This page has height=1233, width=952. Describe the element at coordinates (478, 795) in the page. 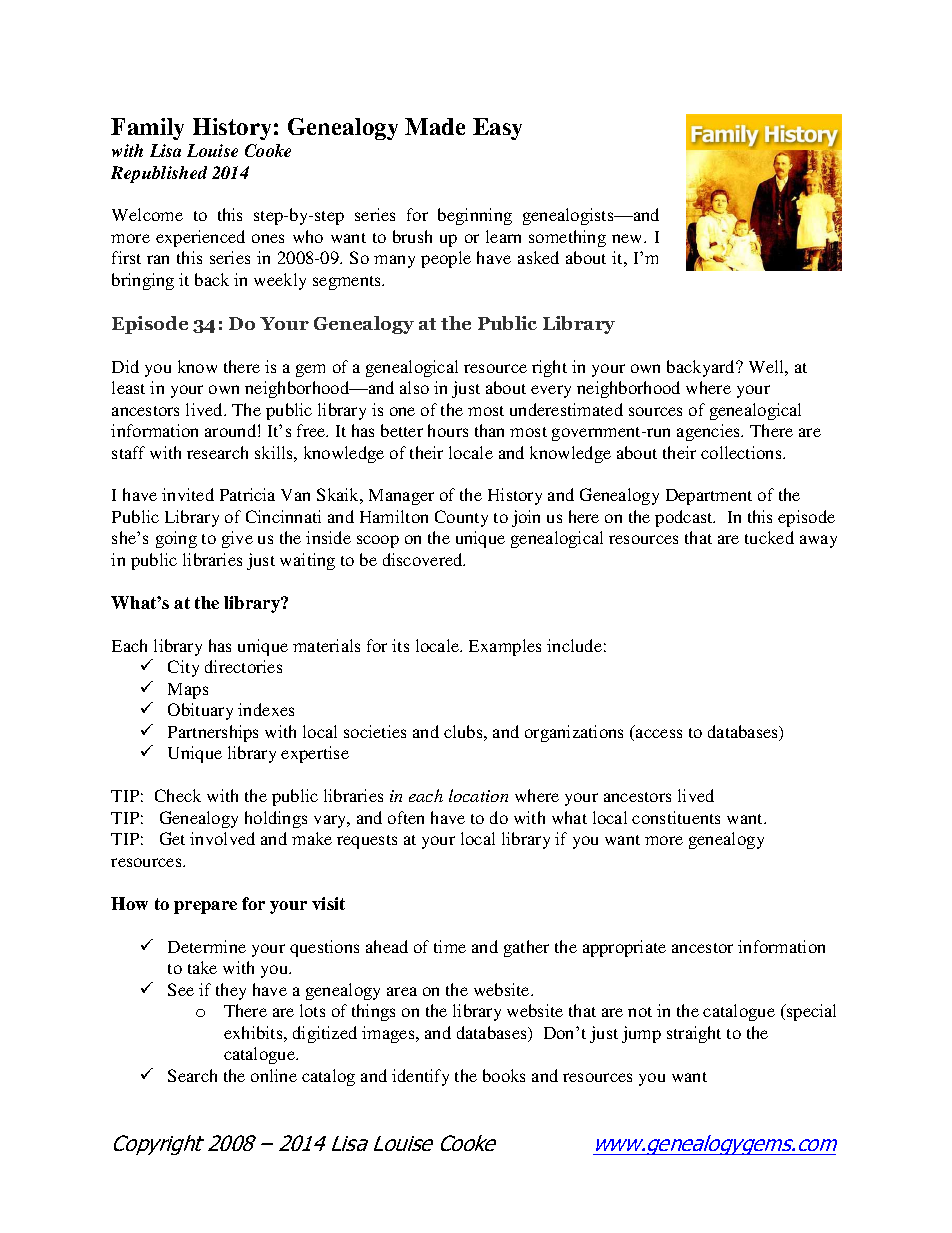

I see `location` at that location.
